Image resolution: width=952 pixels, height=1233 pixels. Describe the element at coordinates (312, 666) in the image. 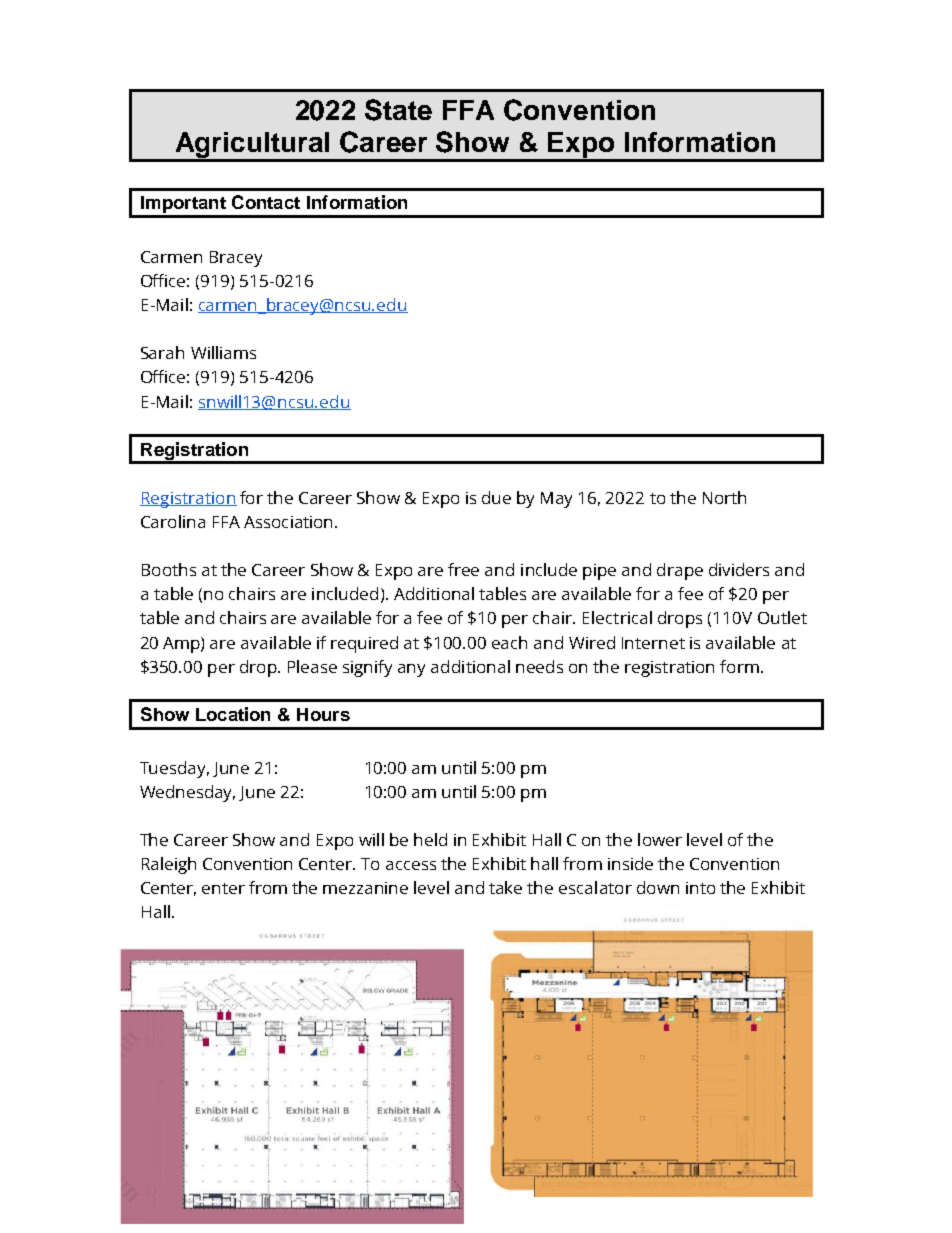

I see `Please` at that location.
